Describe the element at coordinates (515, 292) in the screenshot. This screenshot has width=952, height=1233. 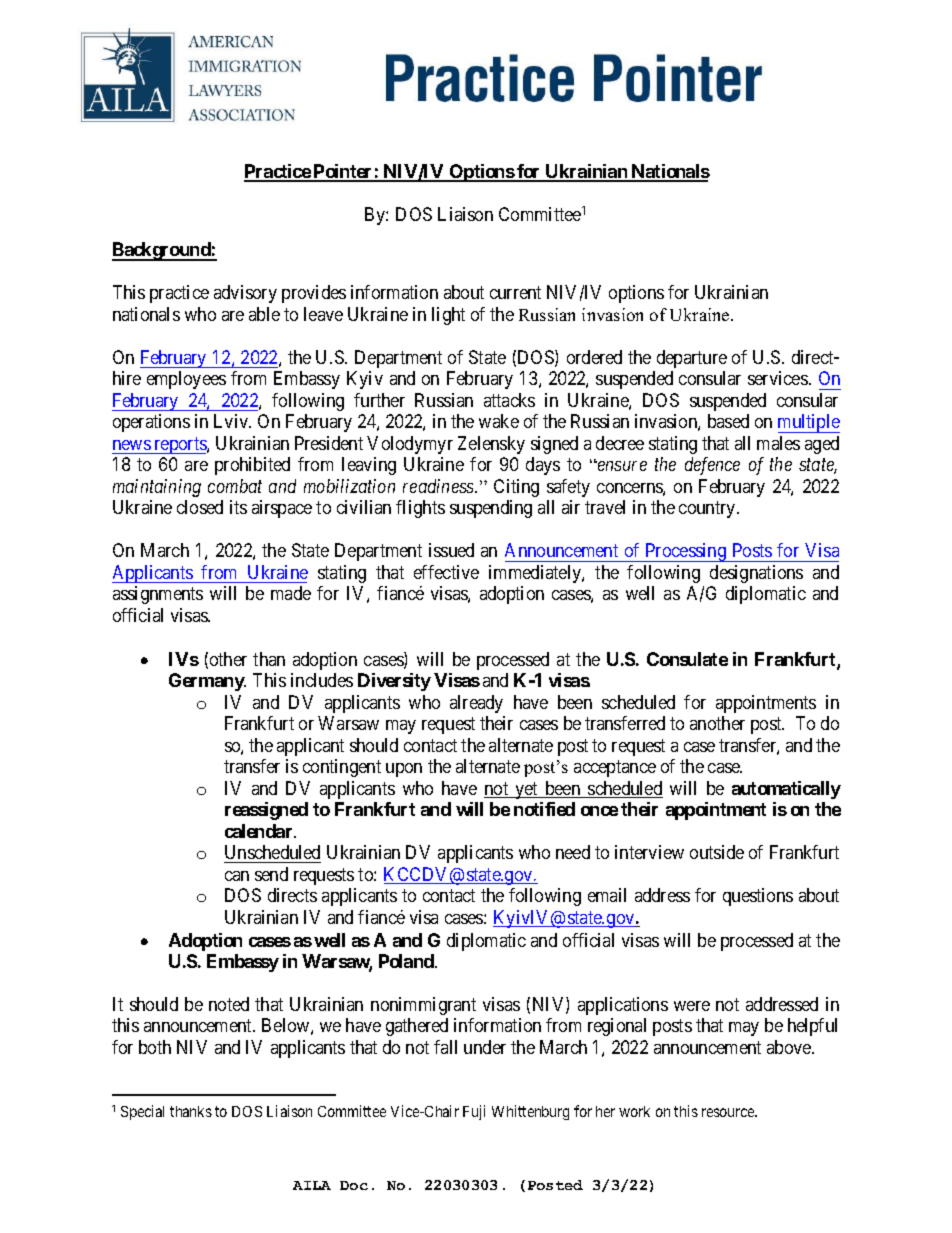
I see `current` at that location.
